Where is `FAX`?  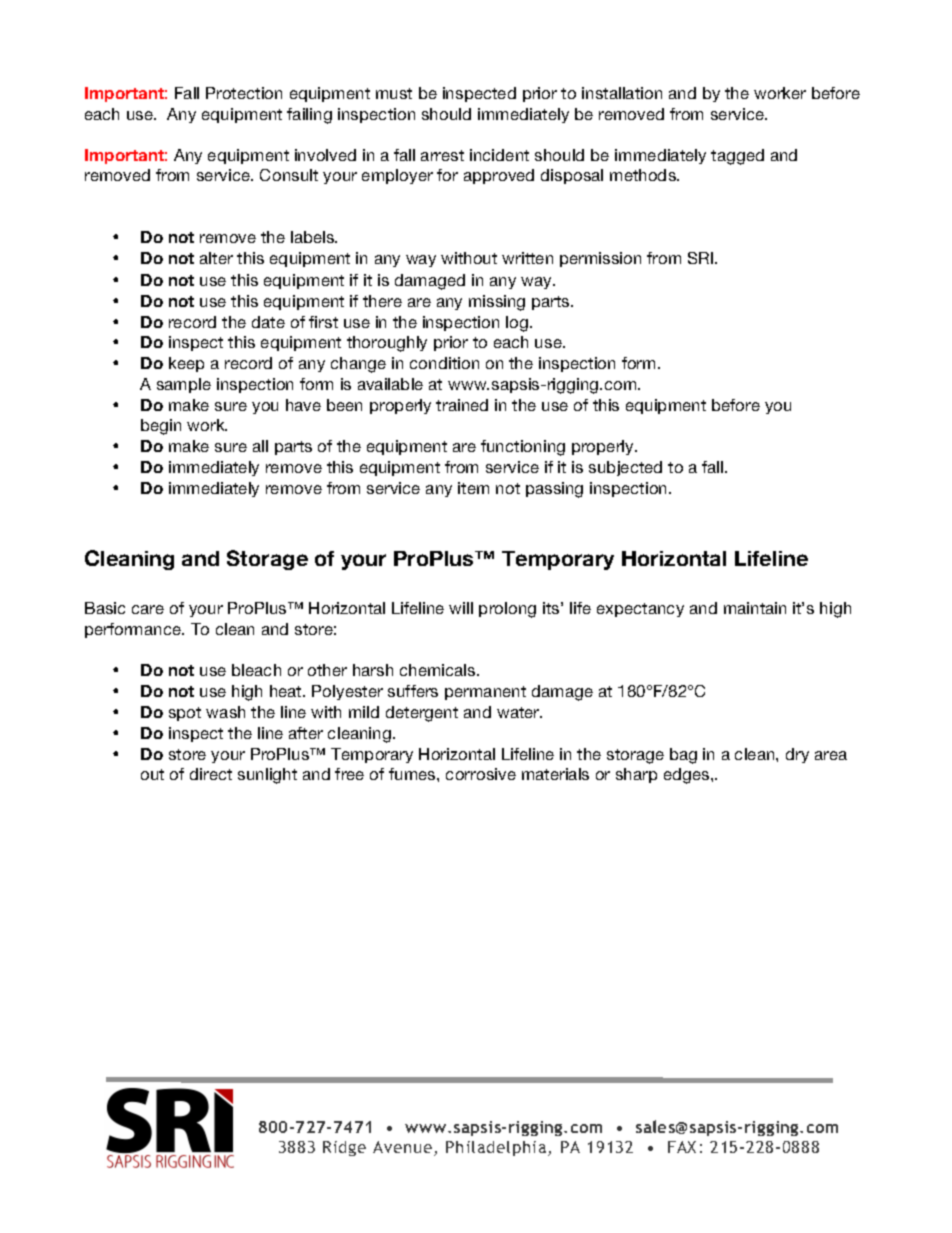
FAX is located at coordinates (682, 1147).
